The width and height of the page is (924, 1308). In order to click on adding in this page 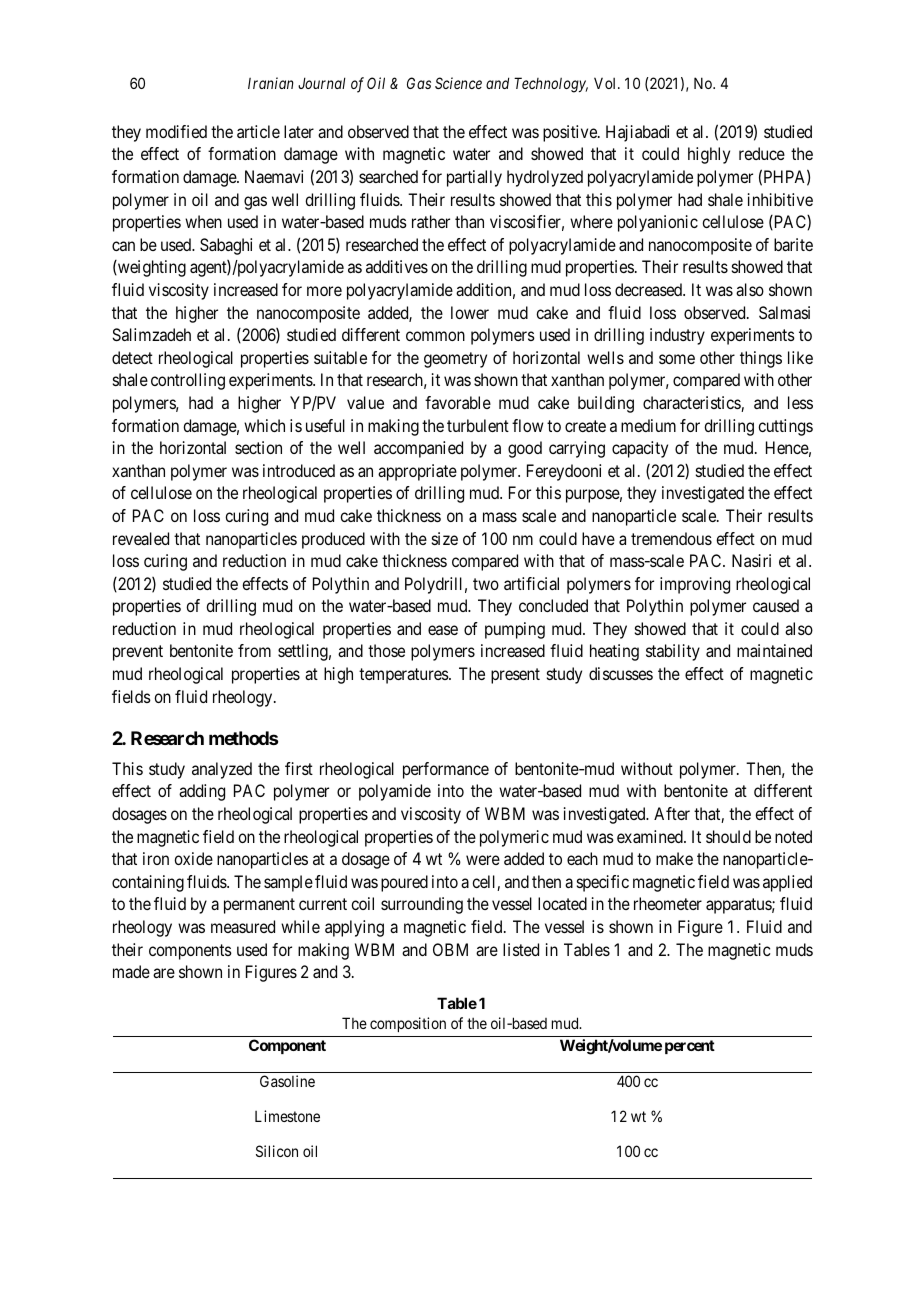, I will do `click(202, 792)`.
